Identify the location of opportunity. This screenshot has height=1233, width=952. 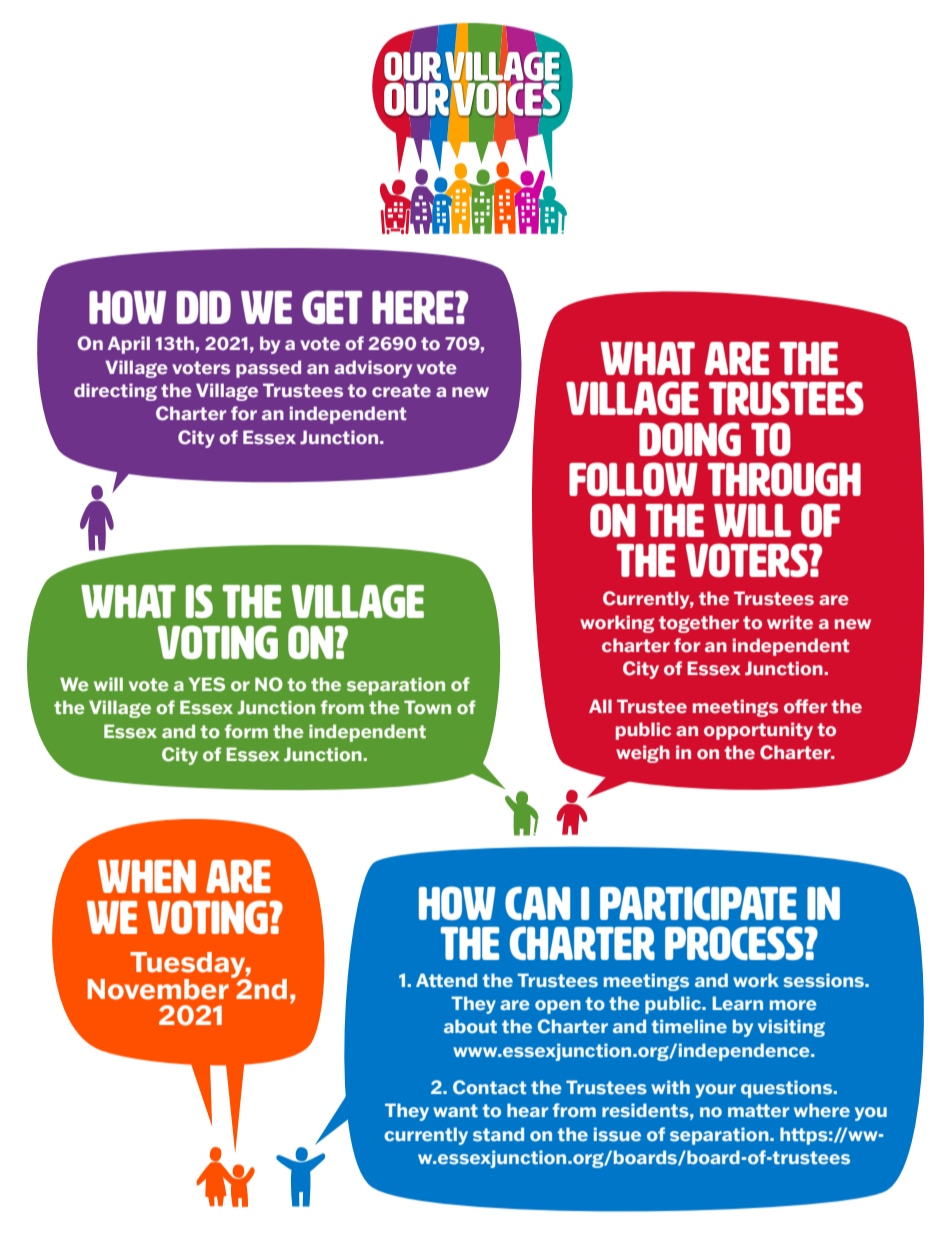
(758, 731).
